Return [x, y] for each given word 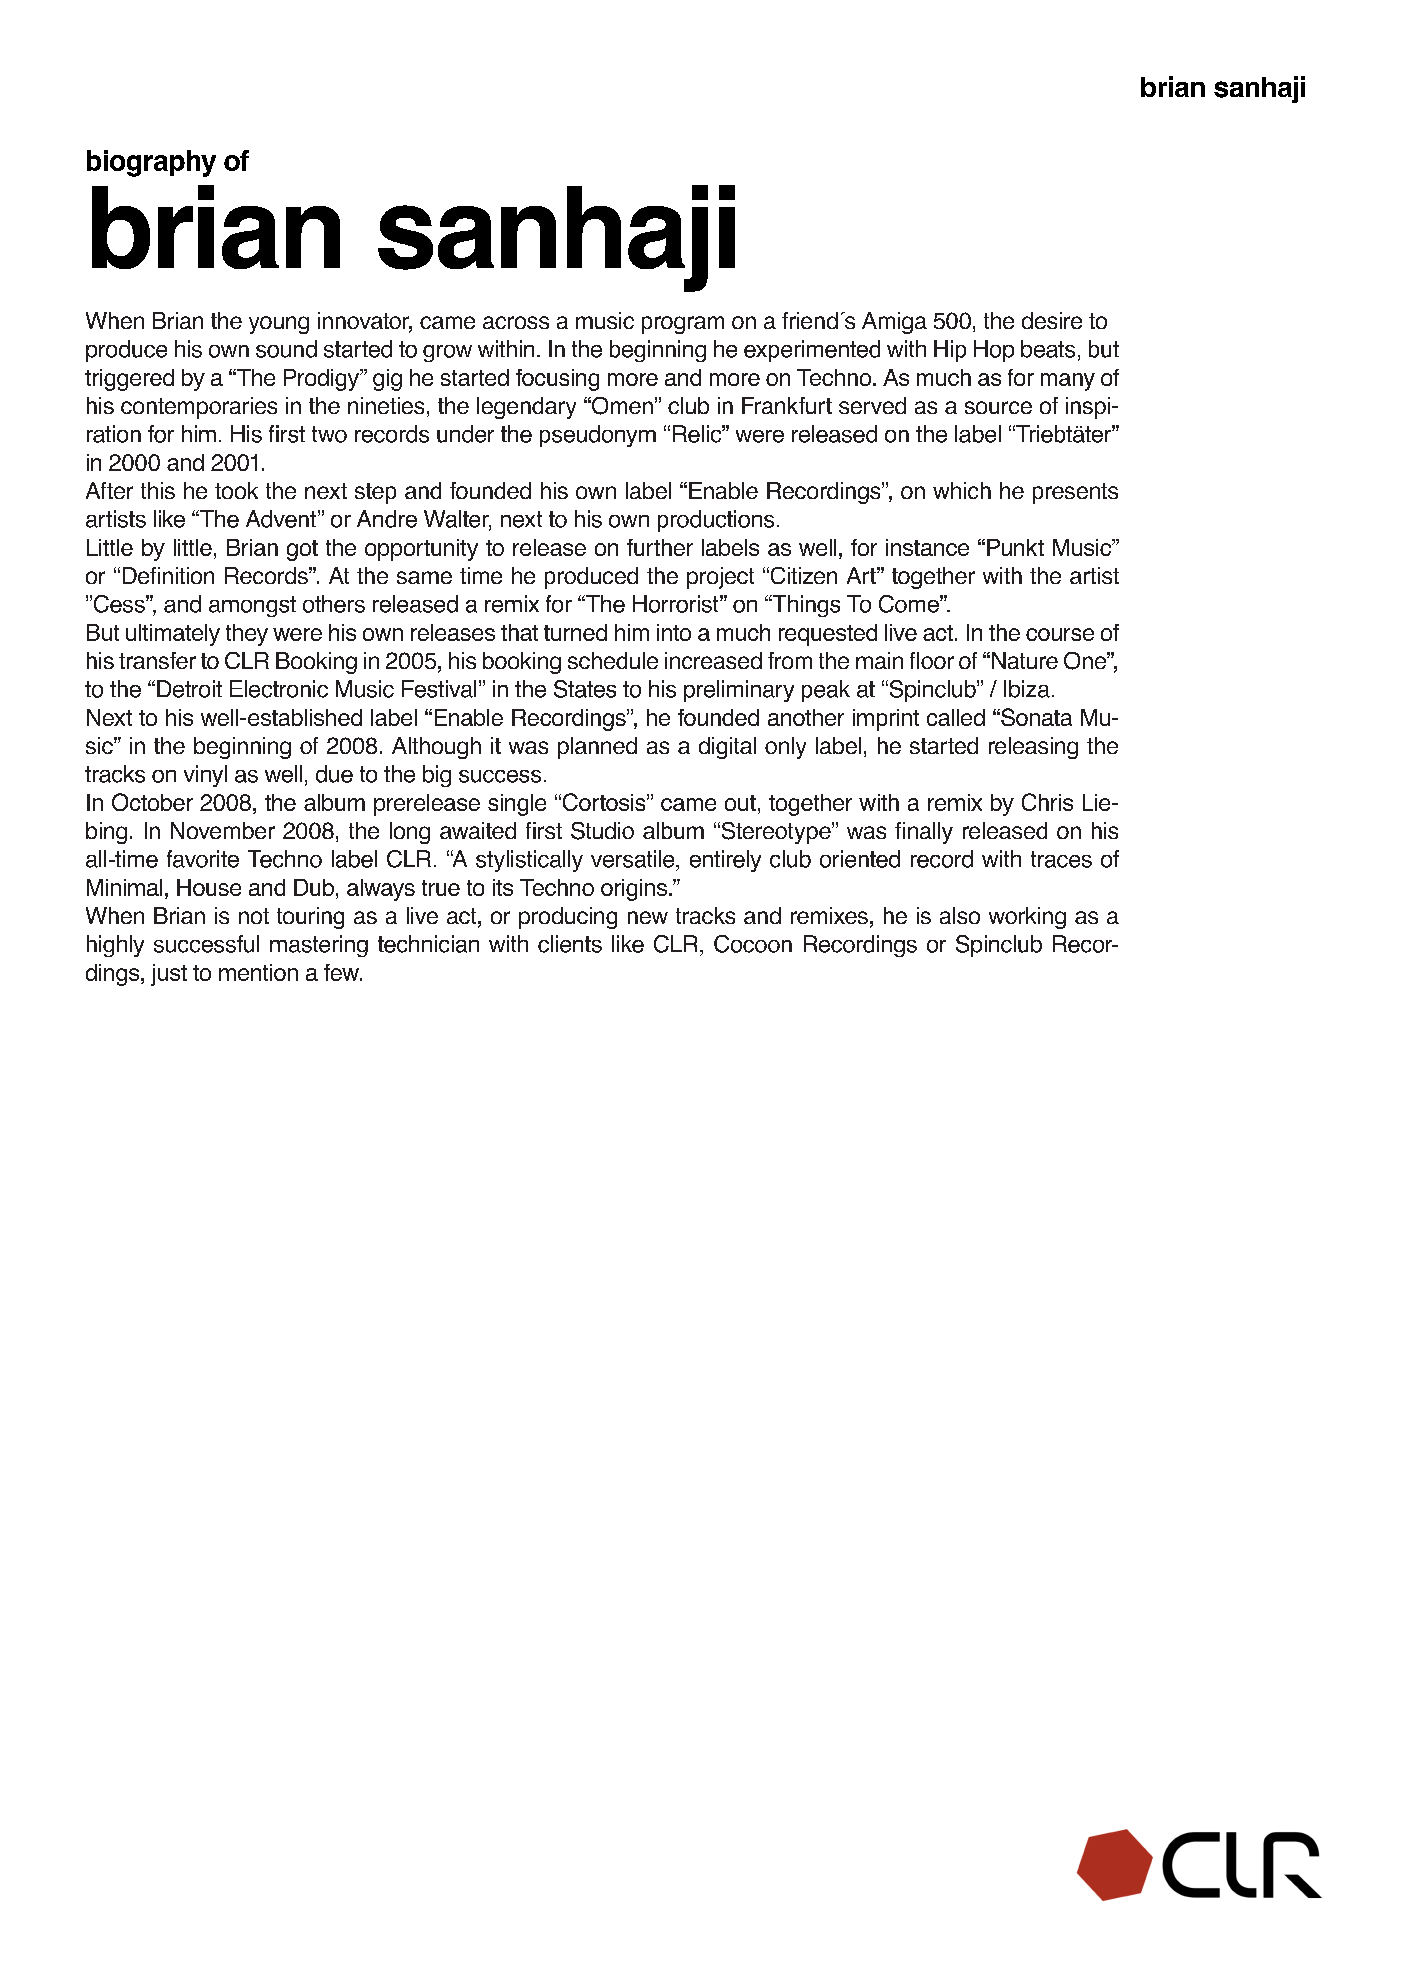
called [956, 717]
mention [258, 972]
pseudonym [598, 436]
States [585, 689]
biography [151, 163]
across [516, 322]
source [998, 407]
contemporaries [199, 408]
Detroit [189, 689]
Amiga [894, 323]
